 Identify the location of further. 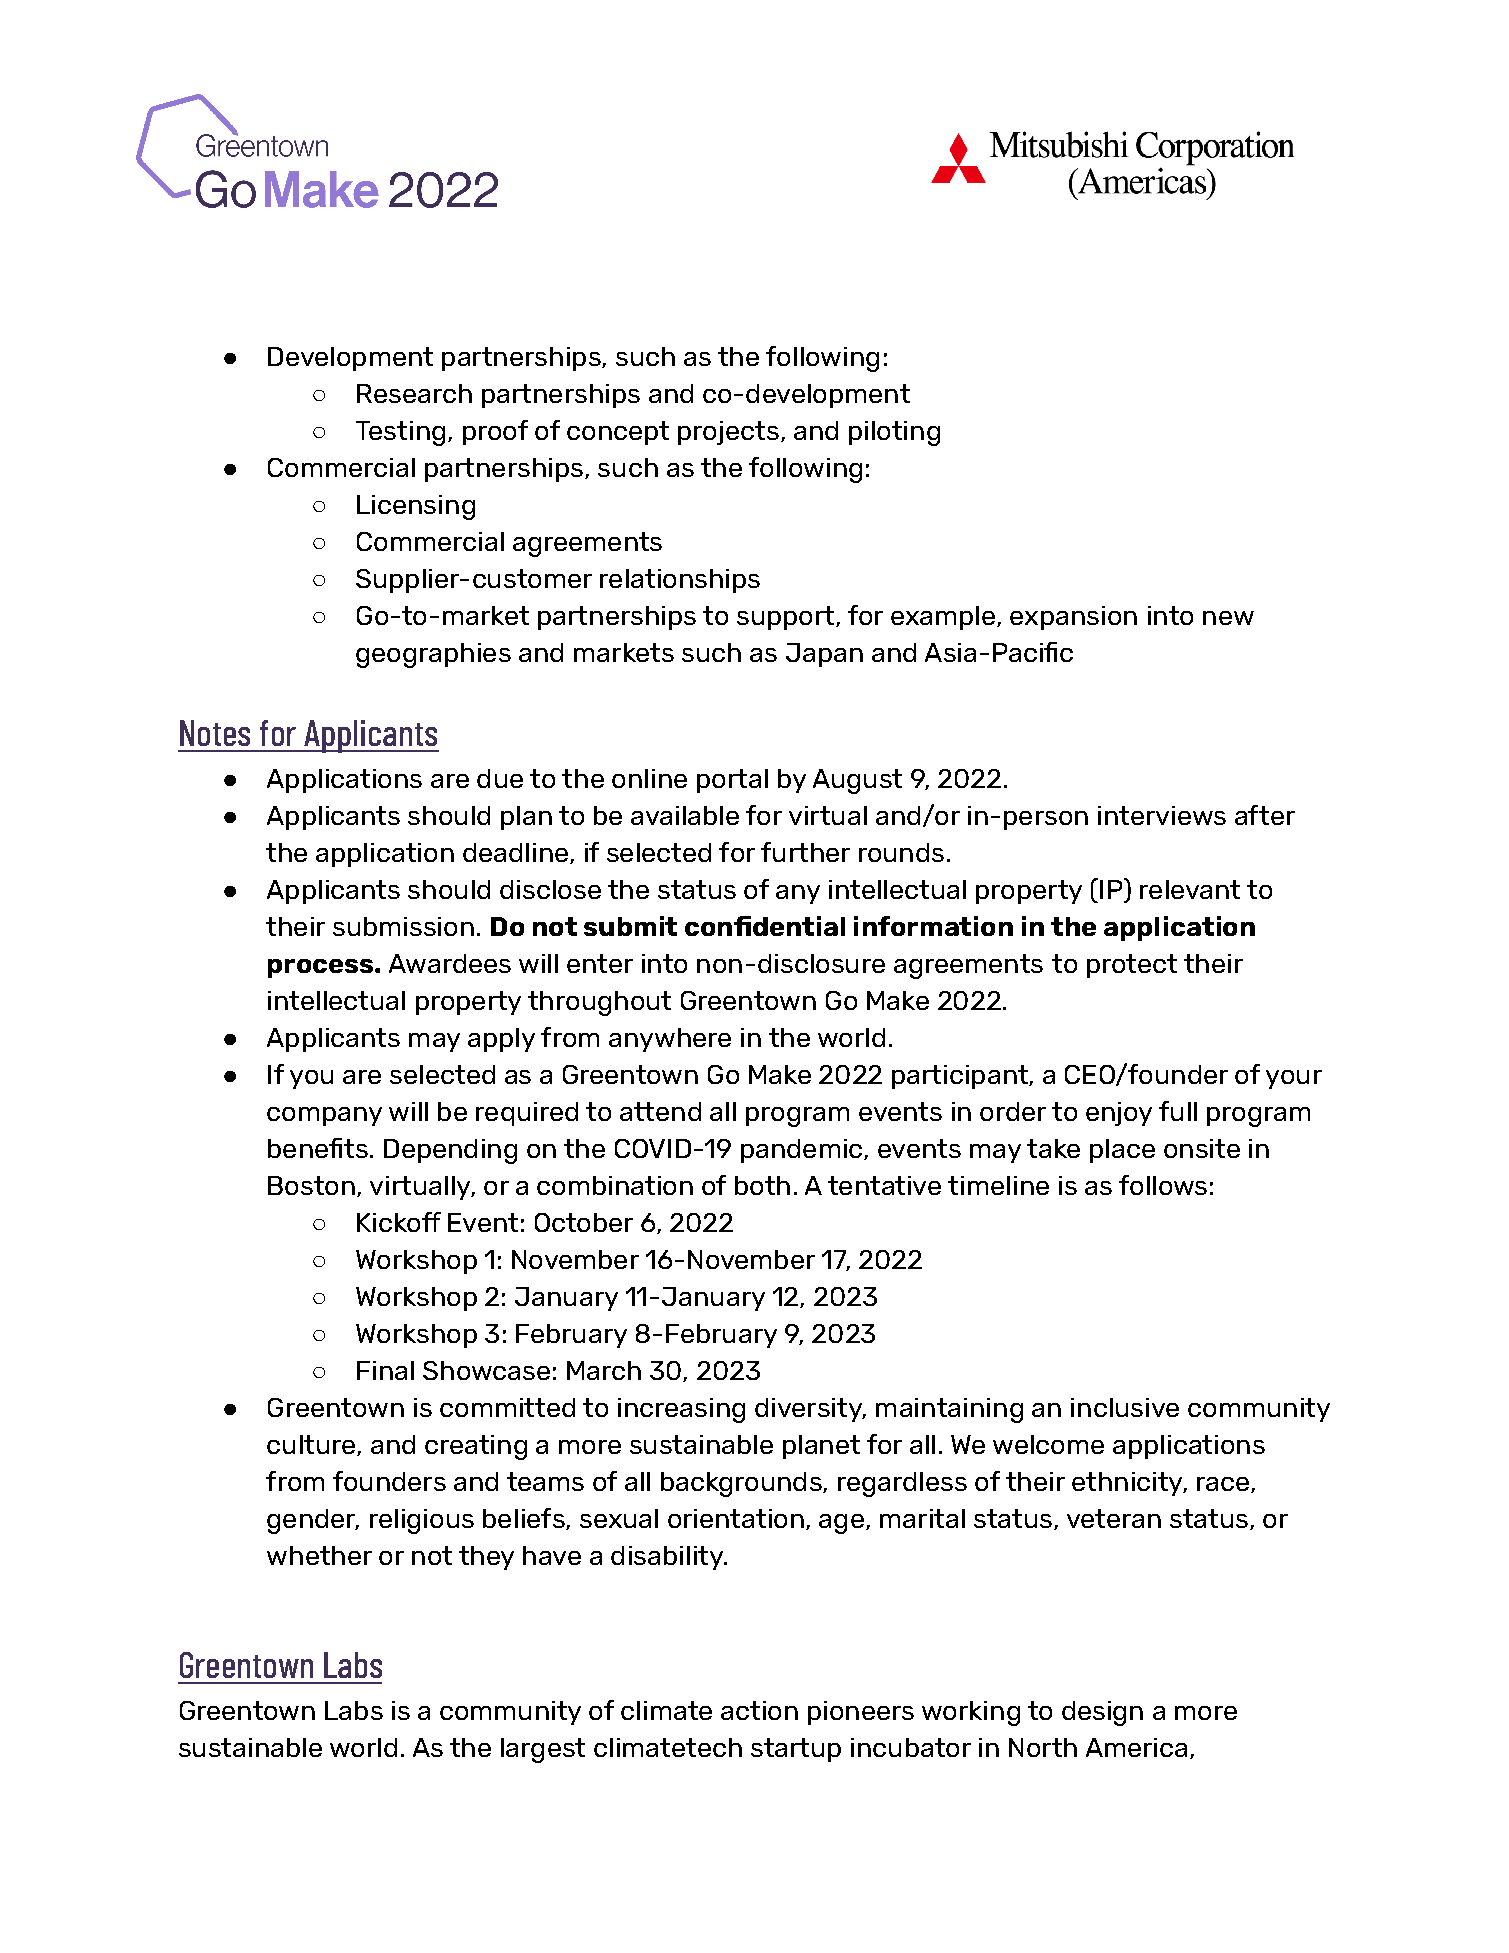
(805, 852).
